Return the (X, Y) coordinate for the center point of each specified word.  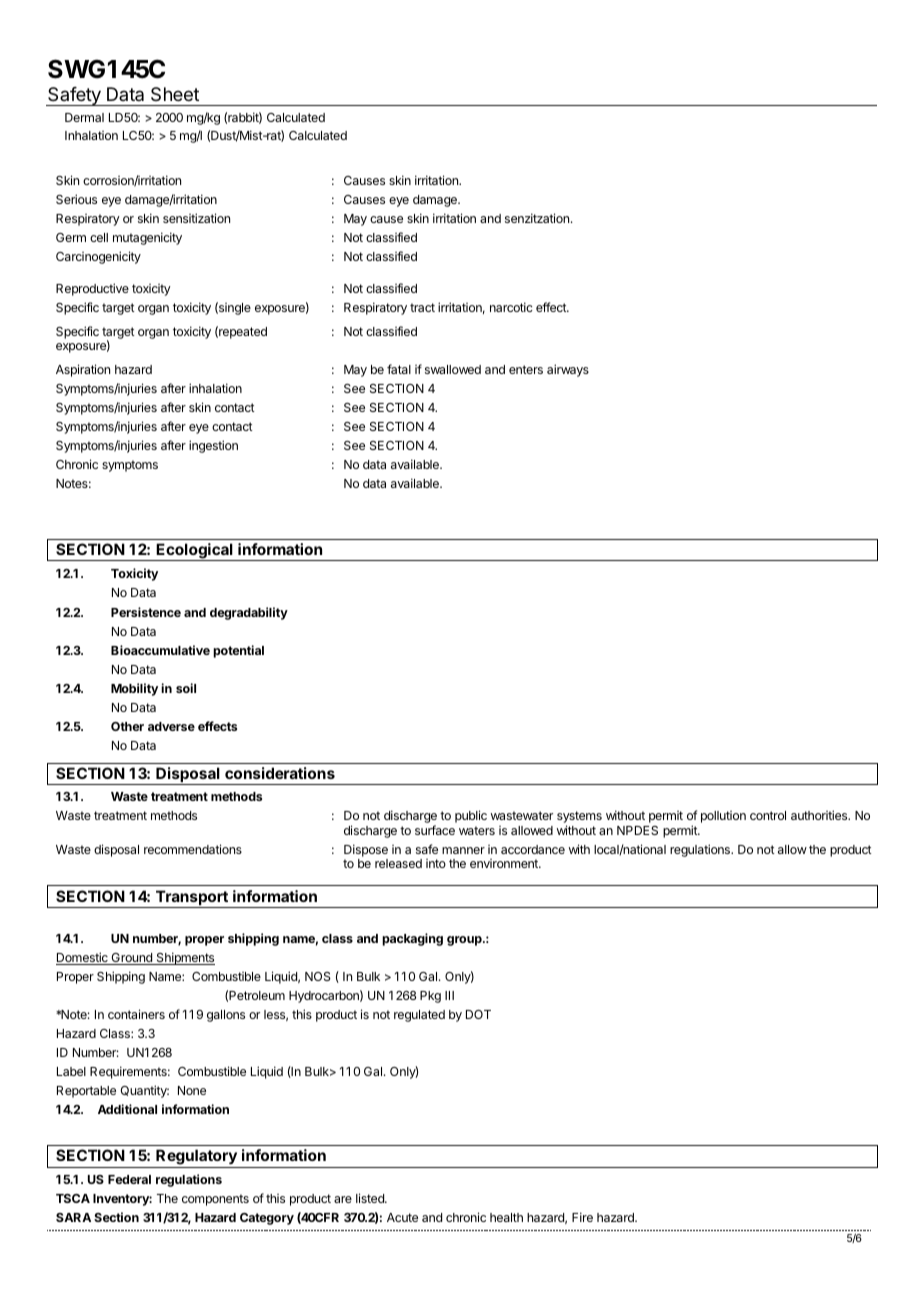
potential (238, 651)
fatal (399, 369)
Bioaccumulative (160, 650)
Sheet (175, 94)
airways (568, 370)
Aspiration (83, 370)
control (768, 815)
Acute (402, 1217)
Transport (191, 899)
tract (422, 307)
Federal (129, 1179)
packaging (412, 939)
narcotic (511, 307)
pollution (723, 817)
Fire (582, 1217)
